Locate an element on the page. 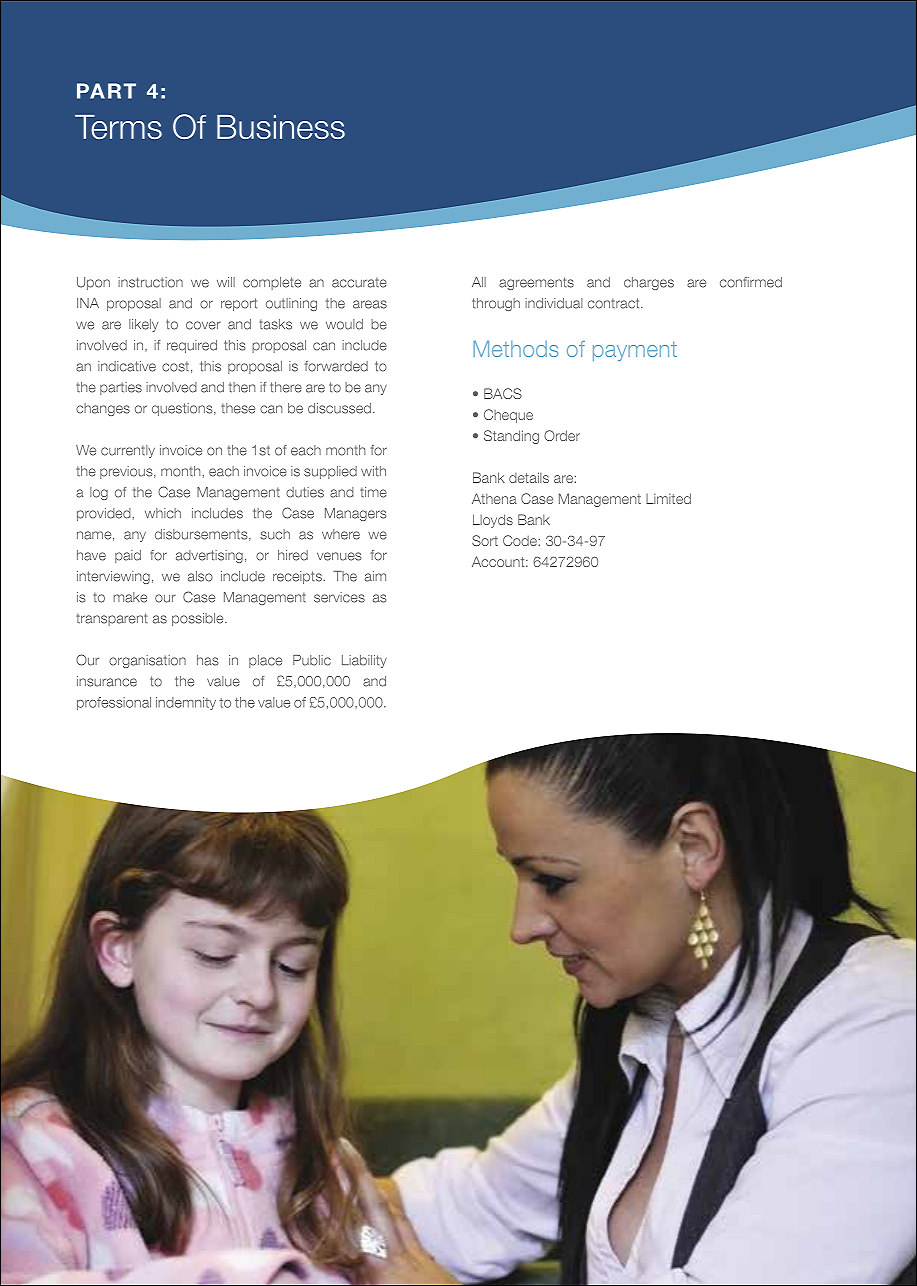 The height and width of the document is (1286, 917). also is located at coordinates (200, 576).
